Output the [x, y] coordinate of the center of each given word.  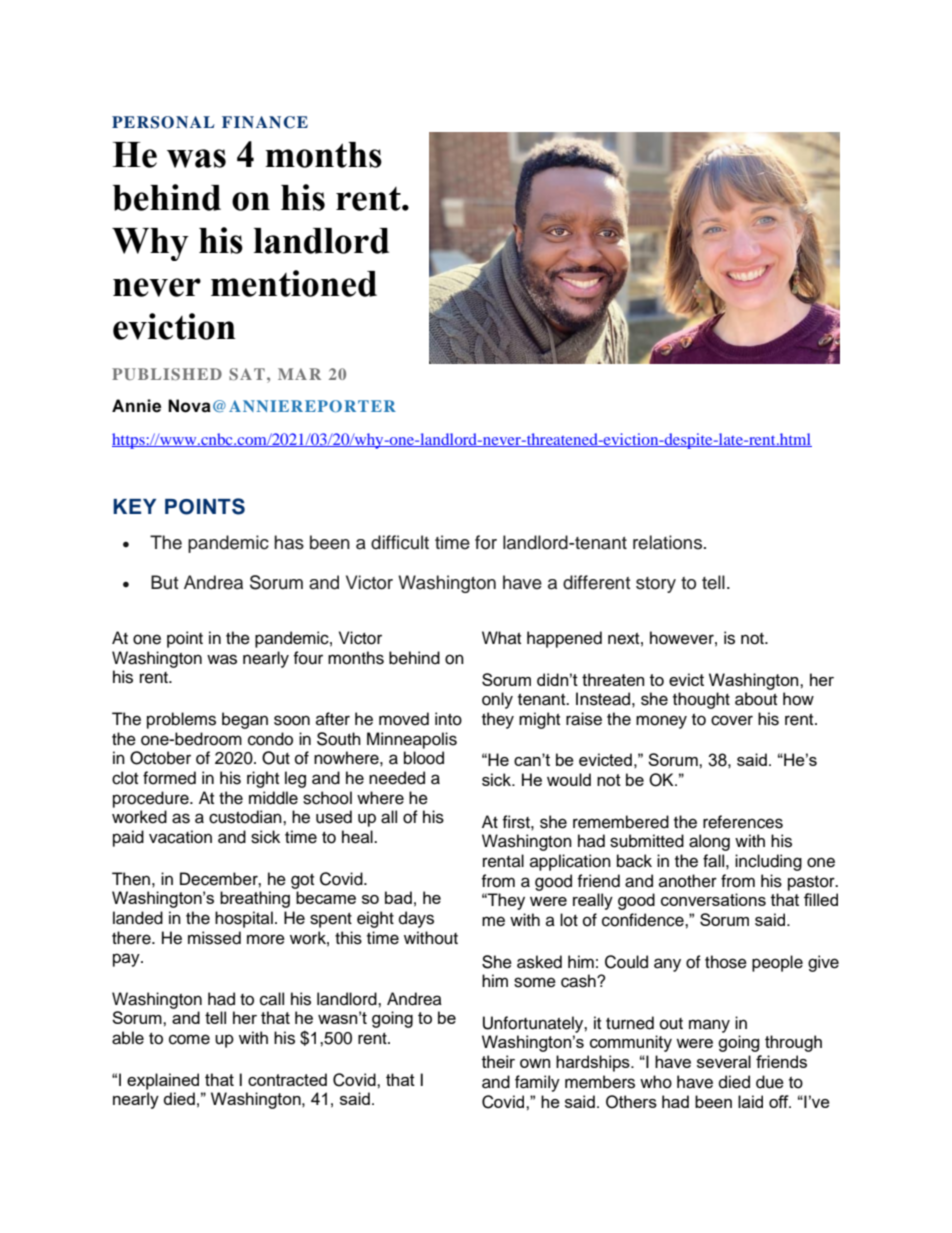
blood [424, 758]
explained [163, 1081]
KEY [134, 506]
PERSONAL [163, 122]
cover [732, 720]
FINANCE [265, 122]
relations [669, 542]
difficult [400, 542]
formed [169, 778]
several [724, 1061]
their [498, 1061]
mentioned [294, 283]
